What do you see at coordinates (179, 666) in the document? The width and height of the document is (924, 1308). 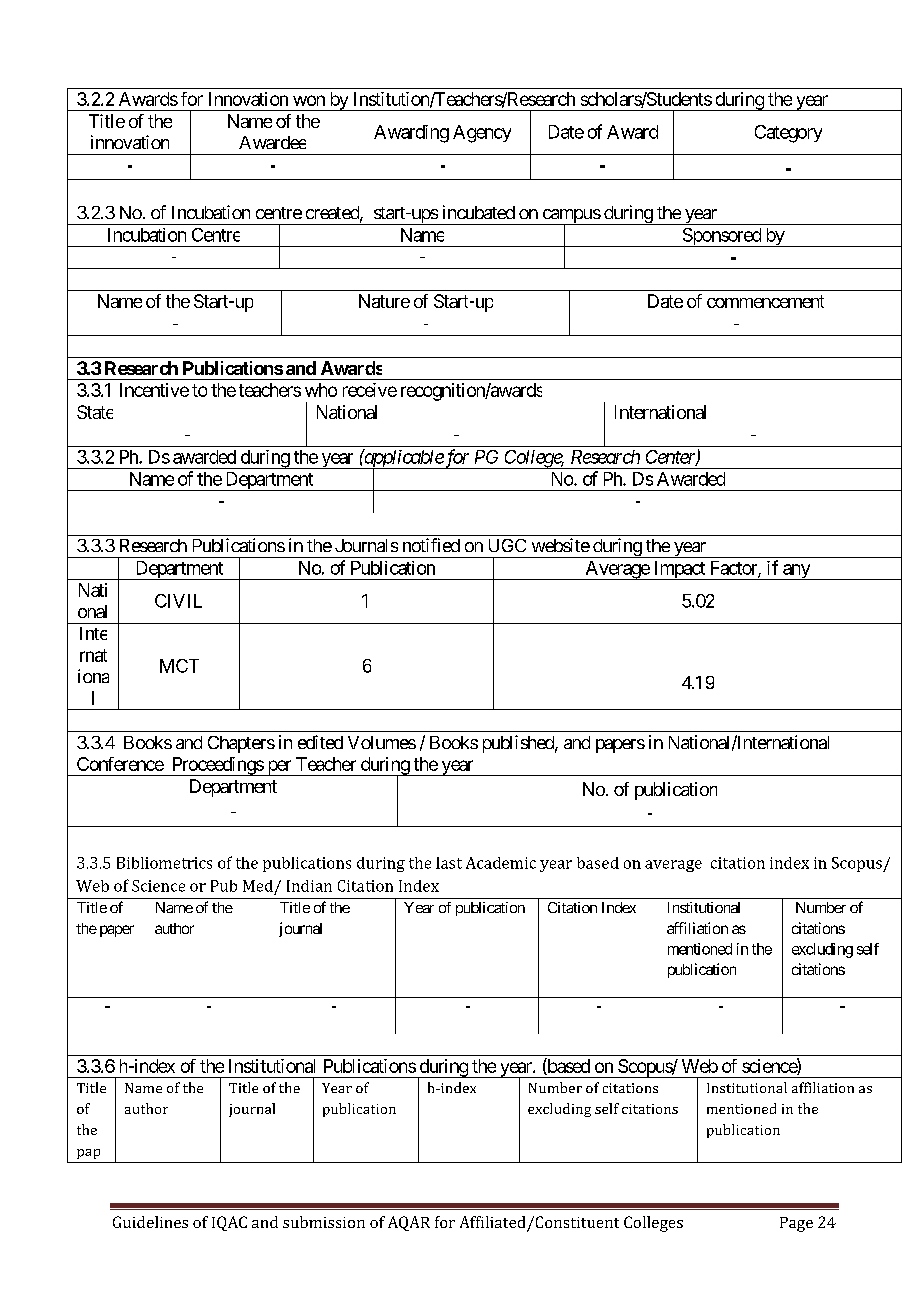 I see `MCT` at bounding box center [179, 666].
